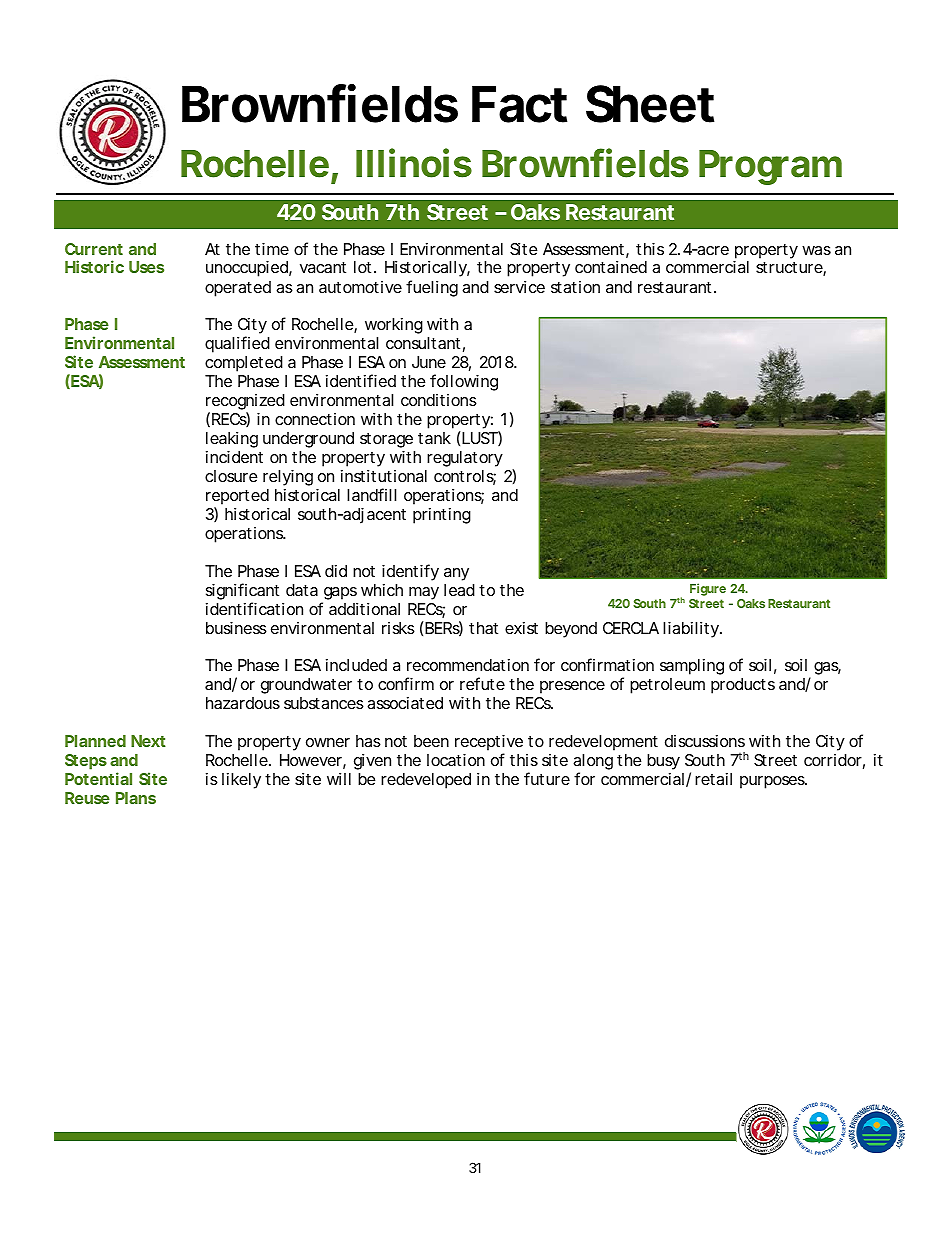  What do you see at coordinates (456, 574) in the screenshot?
I see `any` at bounding box center [456, 574].
